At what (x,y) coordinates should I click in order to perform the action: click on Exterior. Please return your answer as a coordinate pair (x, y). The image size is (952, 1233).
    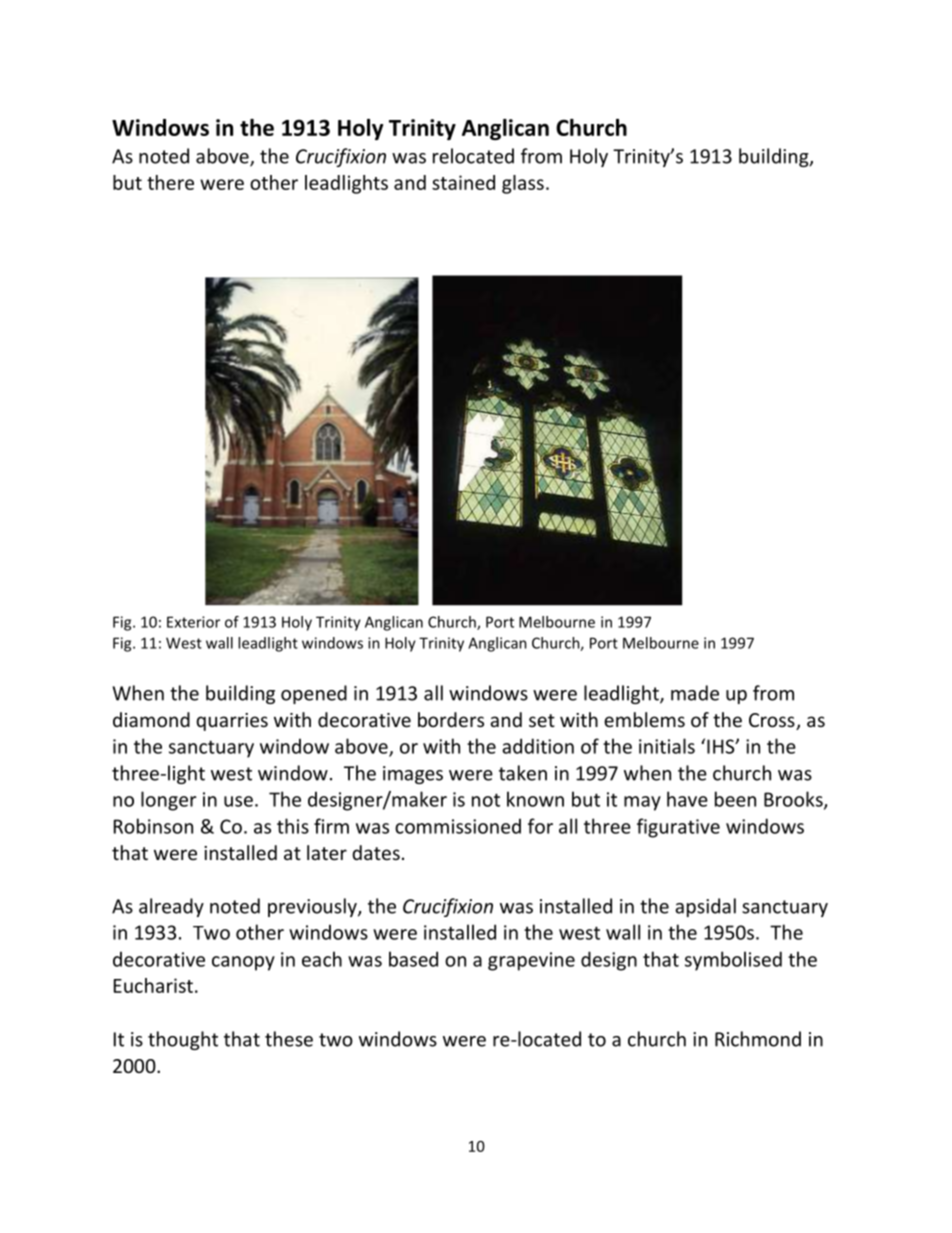
    Looking at the image, I should click on (193, 622).
